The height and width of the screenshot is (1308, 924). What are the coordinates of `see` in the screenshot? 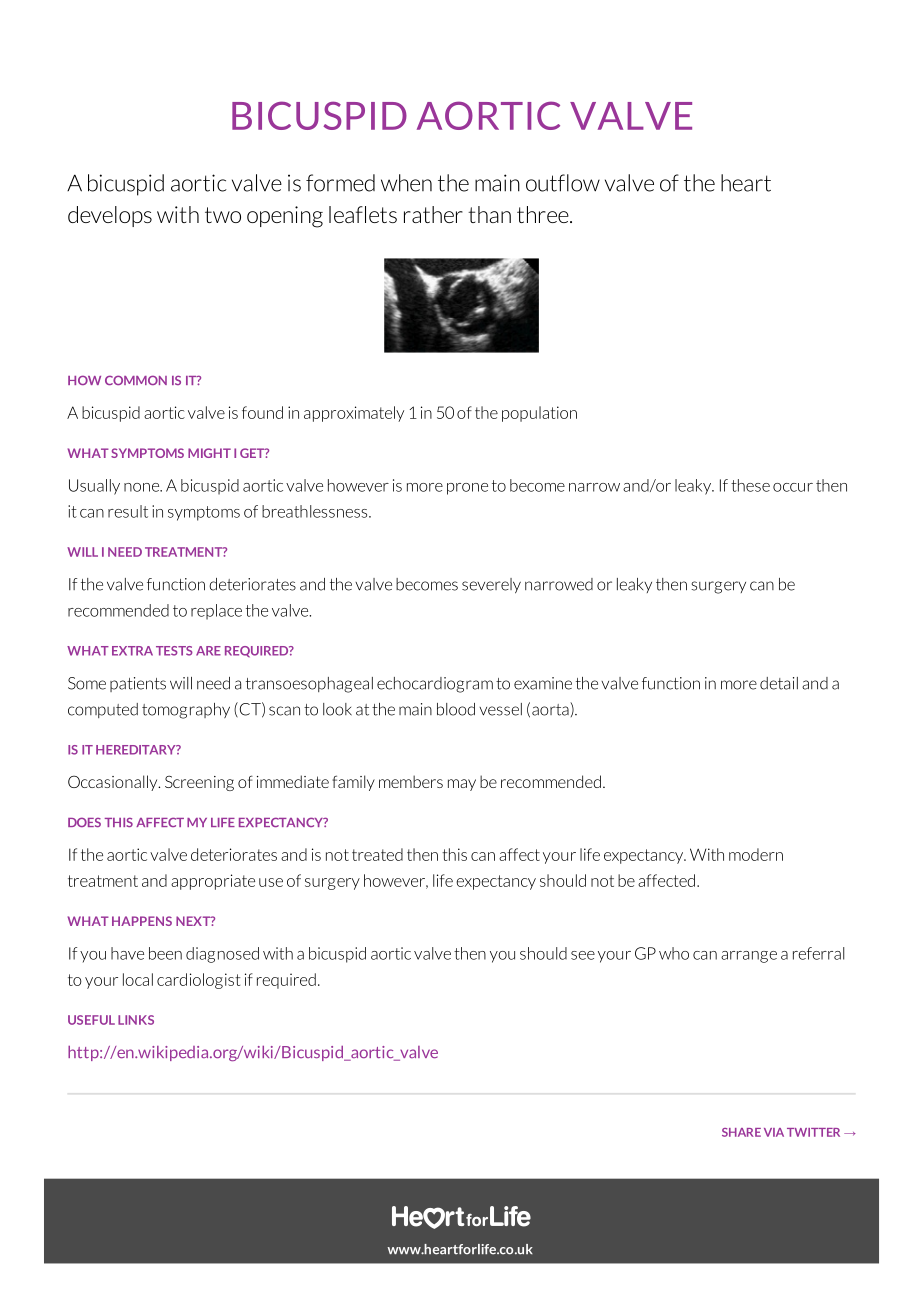 It's located at (583, 955).
